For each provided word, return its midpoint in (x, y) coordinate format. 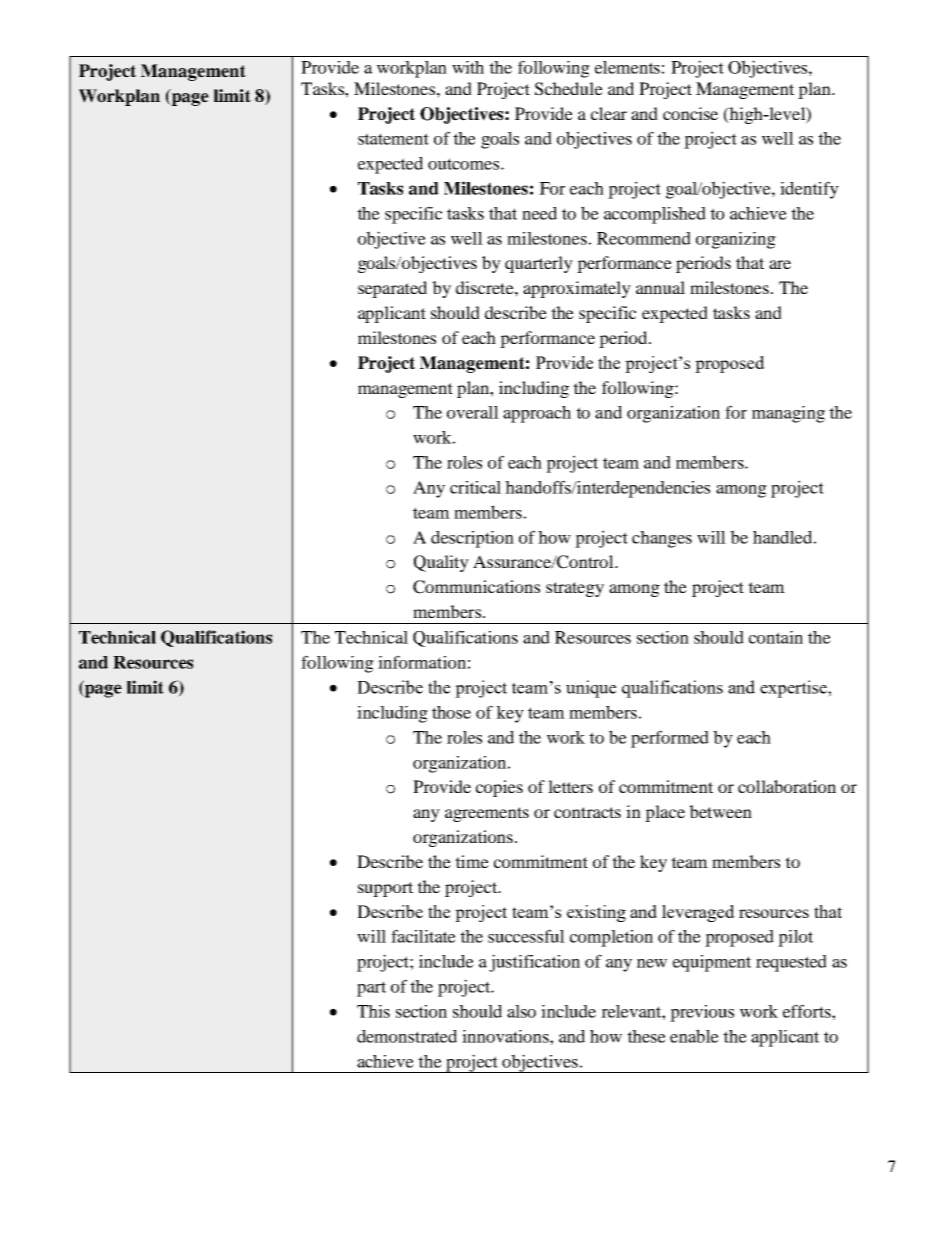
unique (591, 689)
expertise (794, 689)
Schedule (569, 89)
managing (788, 414)
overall (473, 412)
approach (537, 414)
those (451, 712)
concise (690, 113)
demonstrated (407, 1036)
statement (393, 139)
